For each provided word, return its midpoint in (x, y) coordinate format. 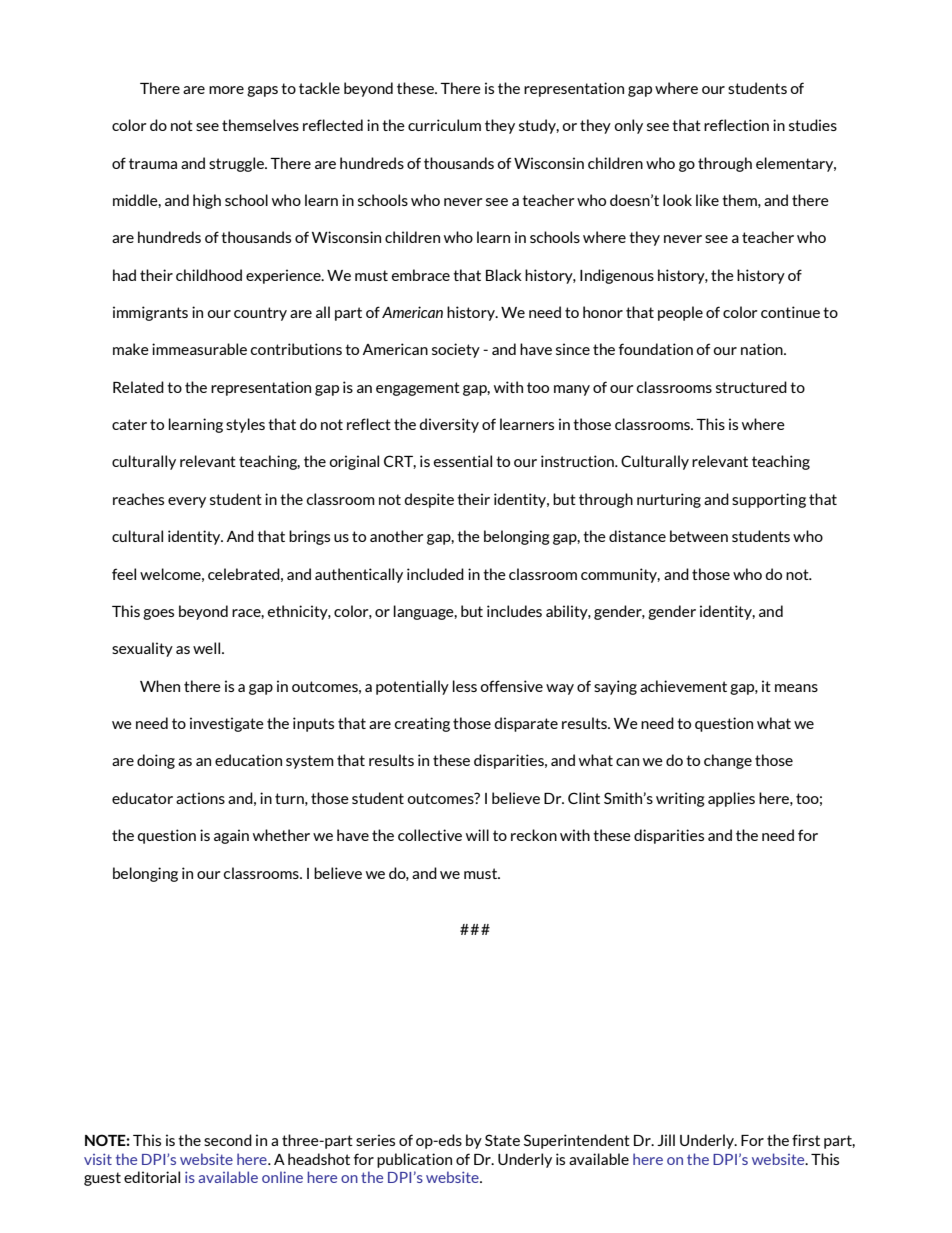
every (187, 502)
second (228, 1140)
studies (813, 125)
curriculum (444, 125)
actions (200, 798)
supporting (769, 500)
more (226, 90)
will (477, 835)
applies (731, 799)
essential (463, 461)
